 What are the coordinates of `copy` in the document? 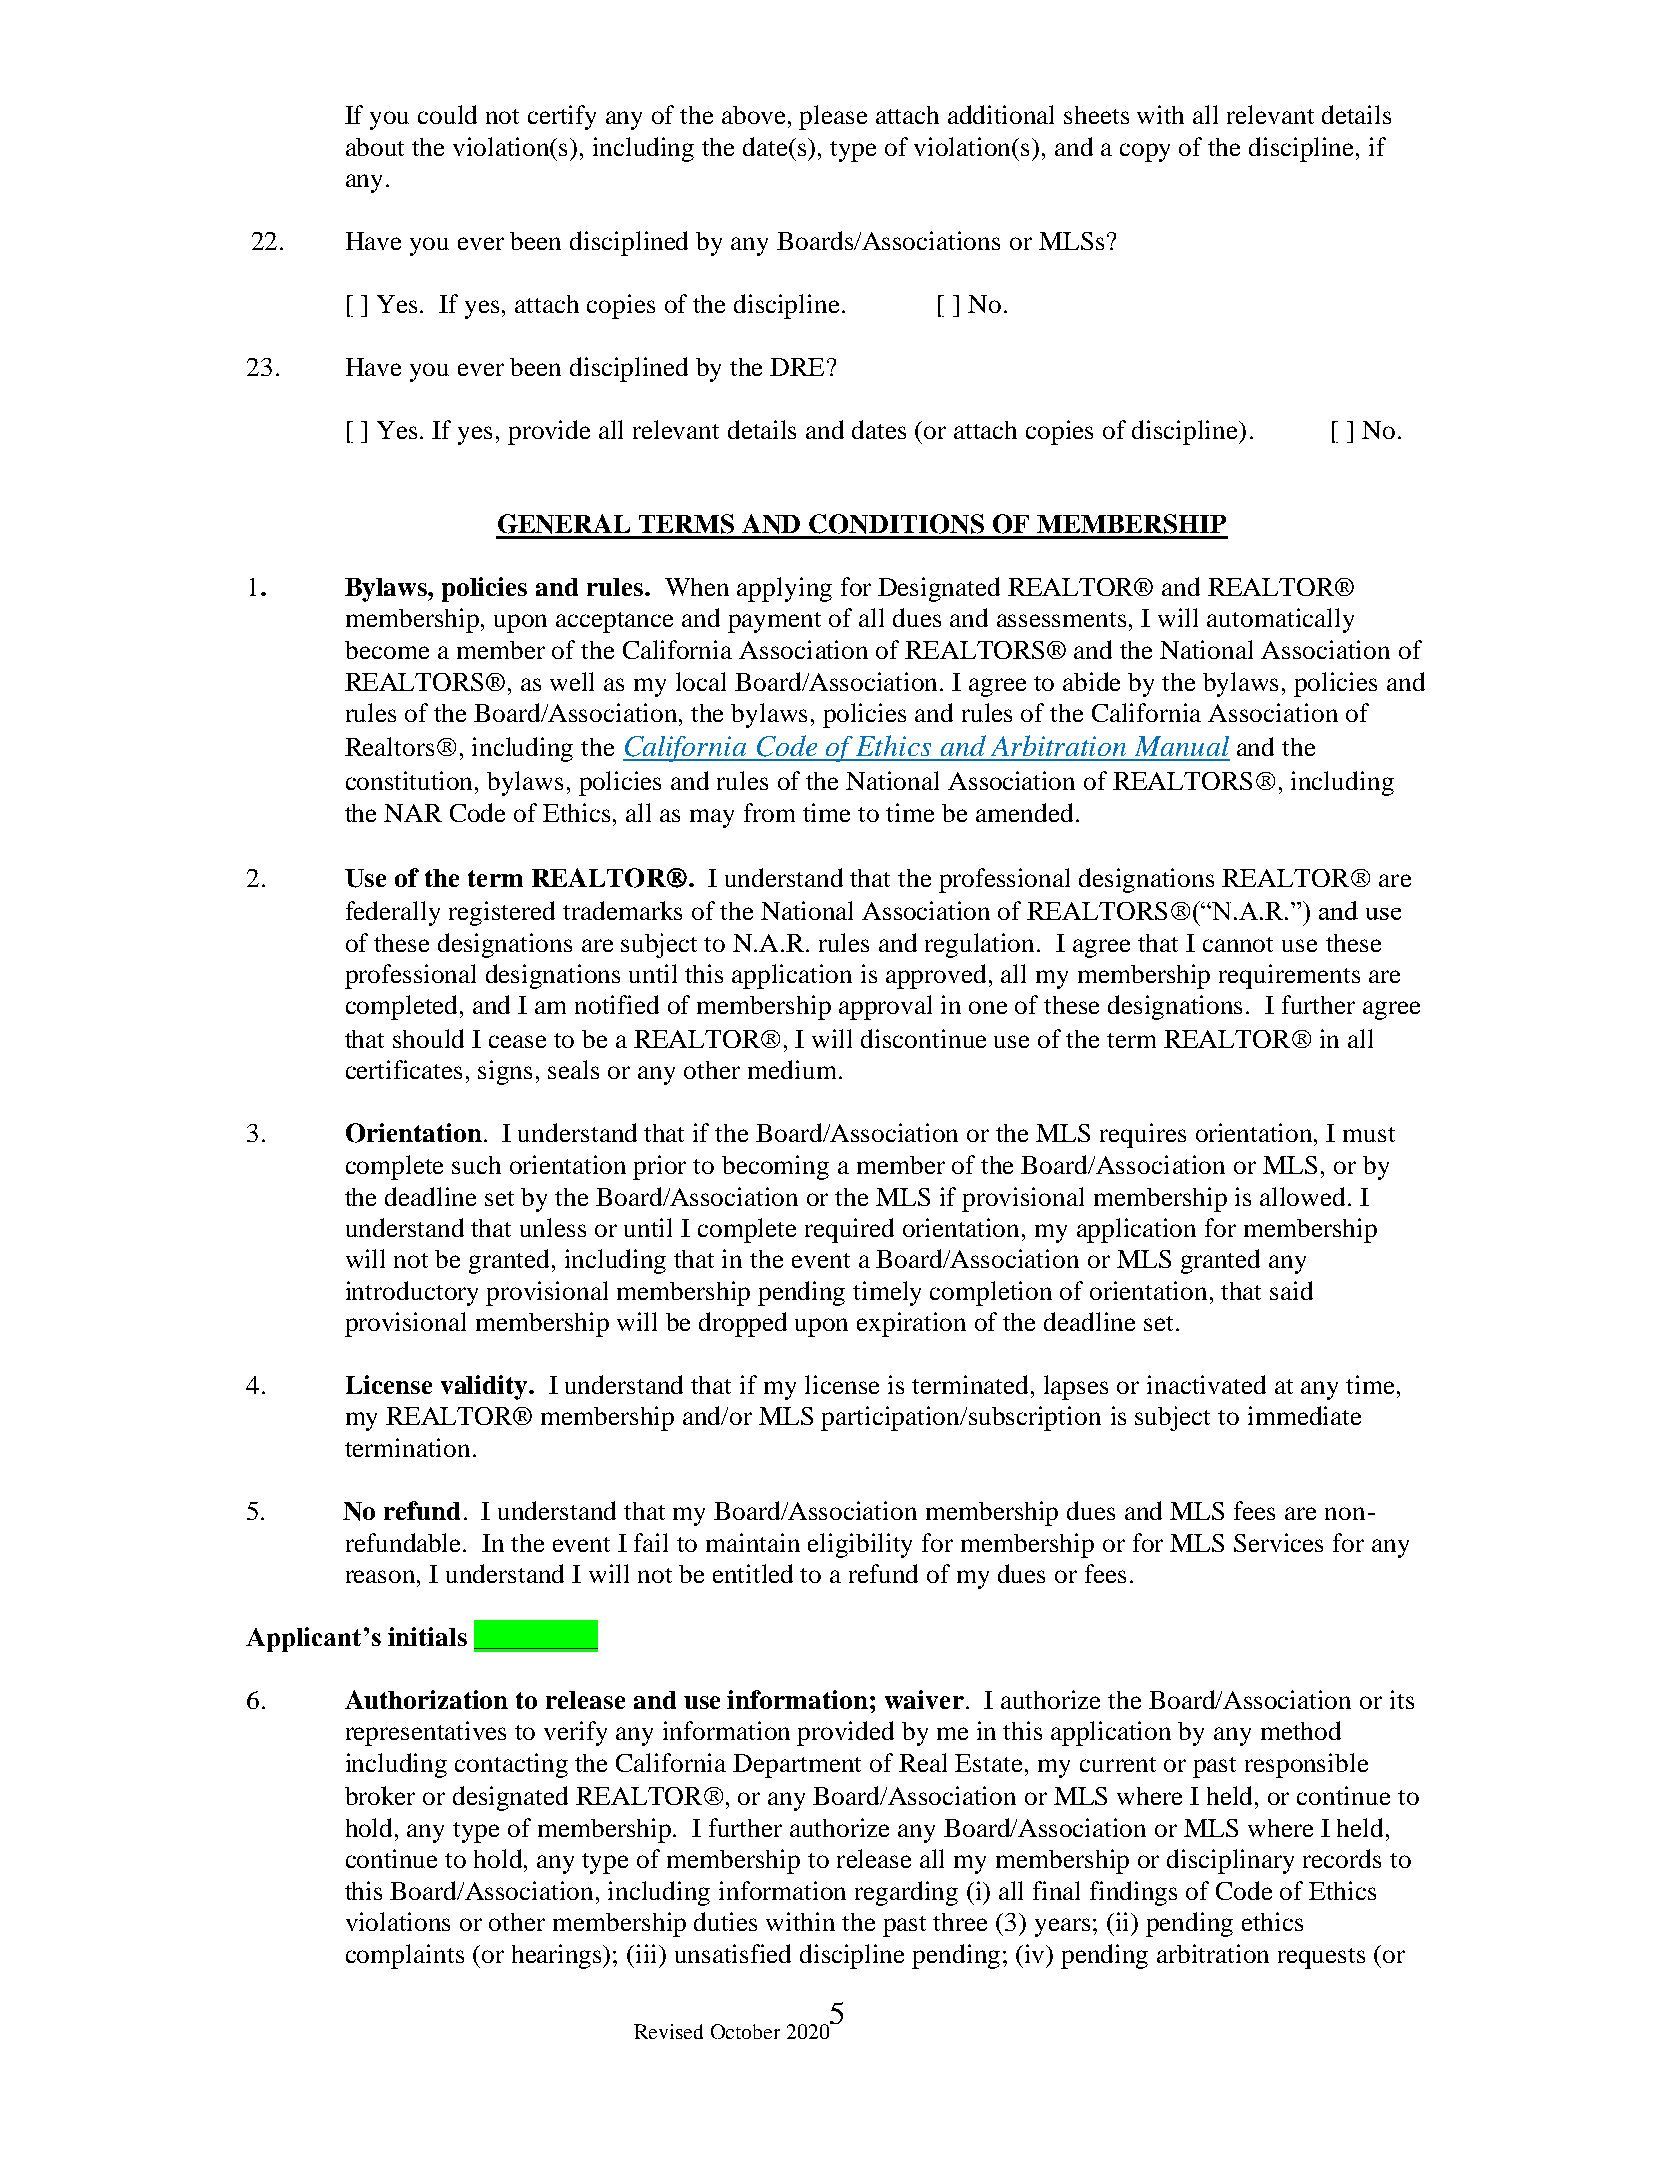 It's located at (1145, 152).
